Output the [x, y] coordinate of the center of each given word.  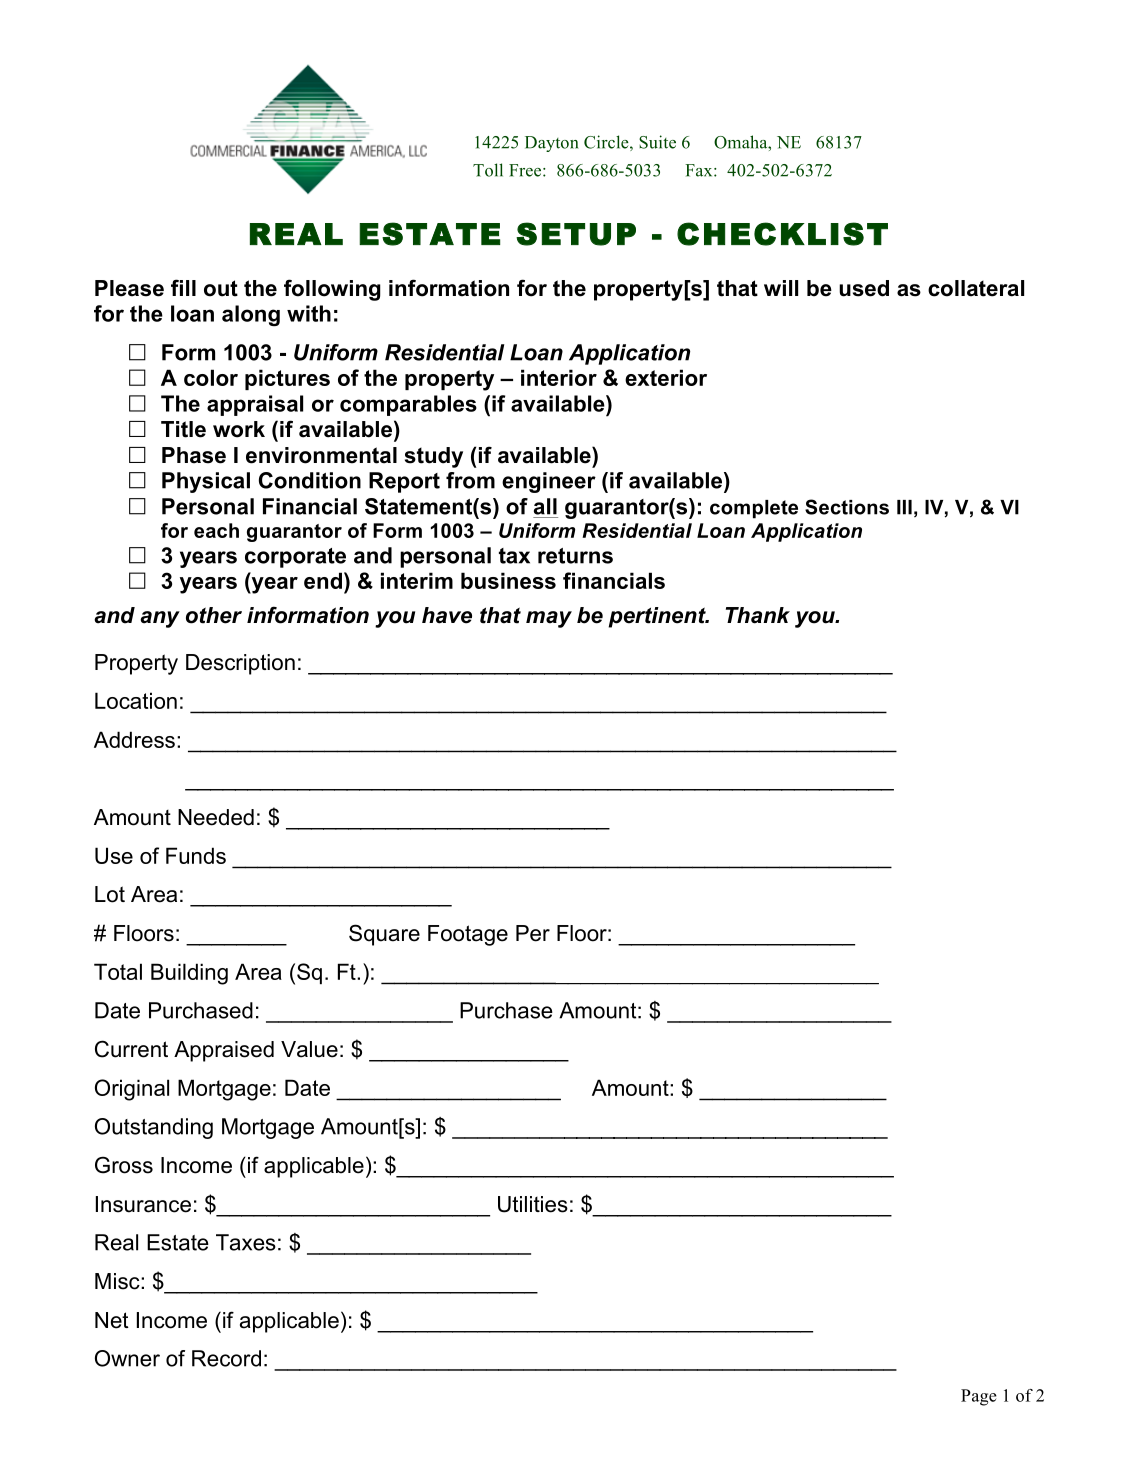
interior [559, 377]
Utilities [533, 1204]
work [239, 429]
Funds [196, 855]
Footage [468, 935]
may [549, 619]
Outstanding [154, 1128]
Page [979, 1397]
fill [183, 287]
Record [226, 1358]
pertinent [658, 617]
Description [240, 664]
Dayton [551, 144]
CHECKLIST [782, 234]
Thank [758, 615]
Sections [847, 507]
